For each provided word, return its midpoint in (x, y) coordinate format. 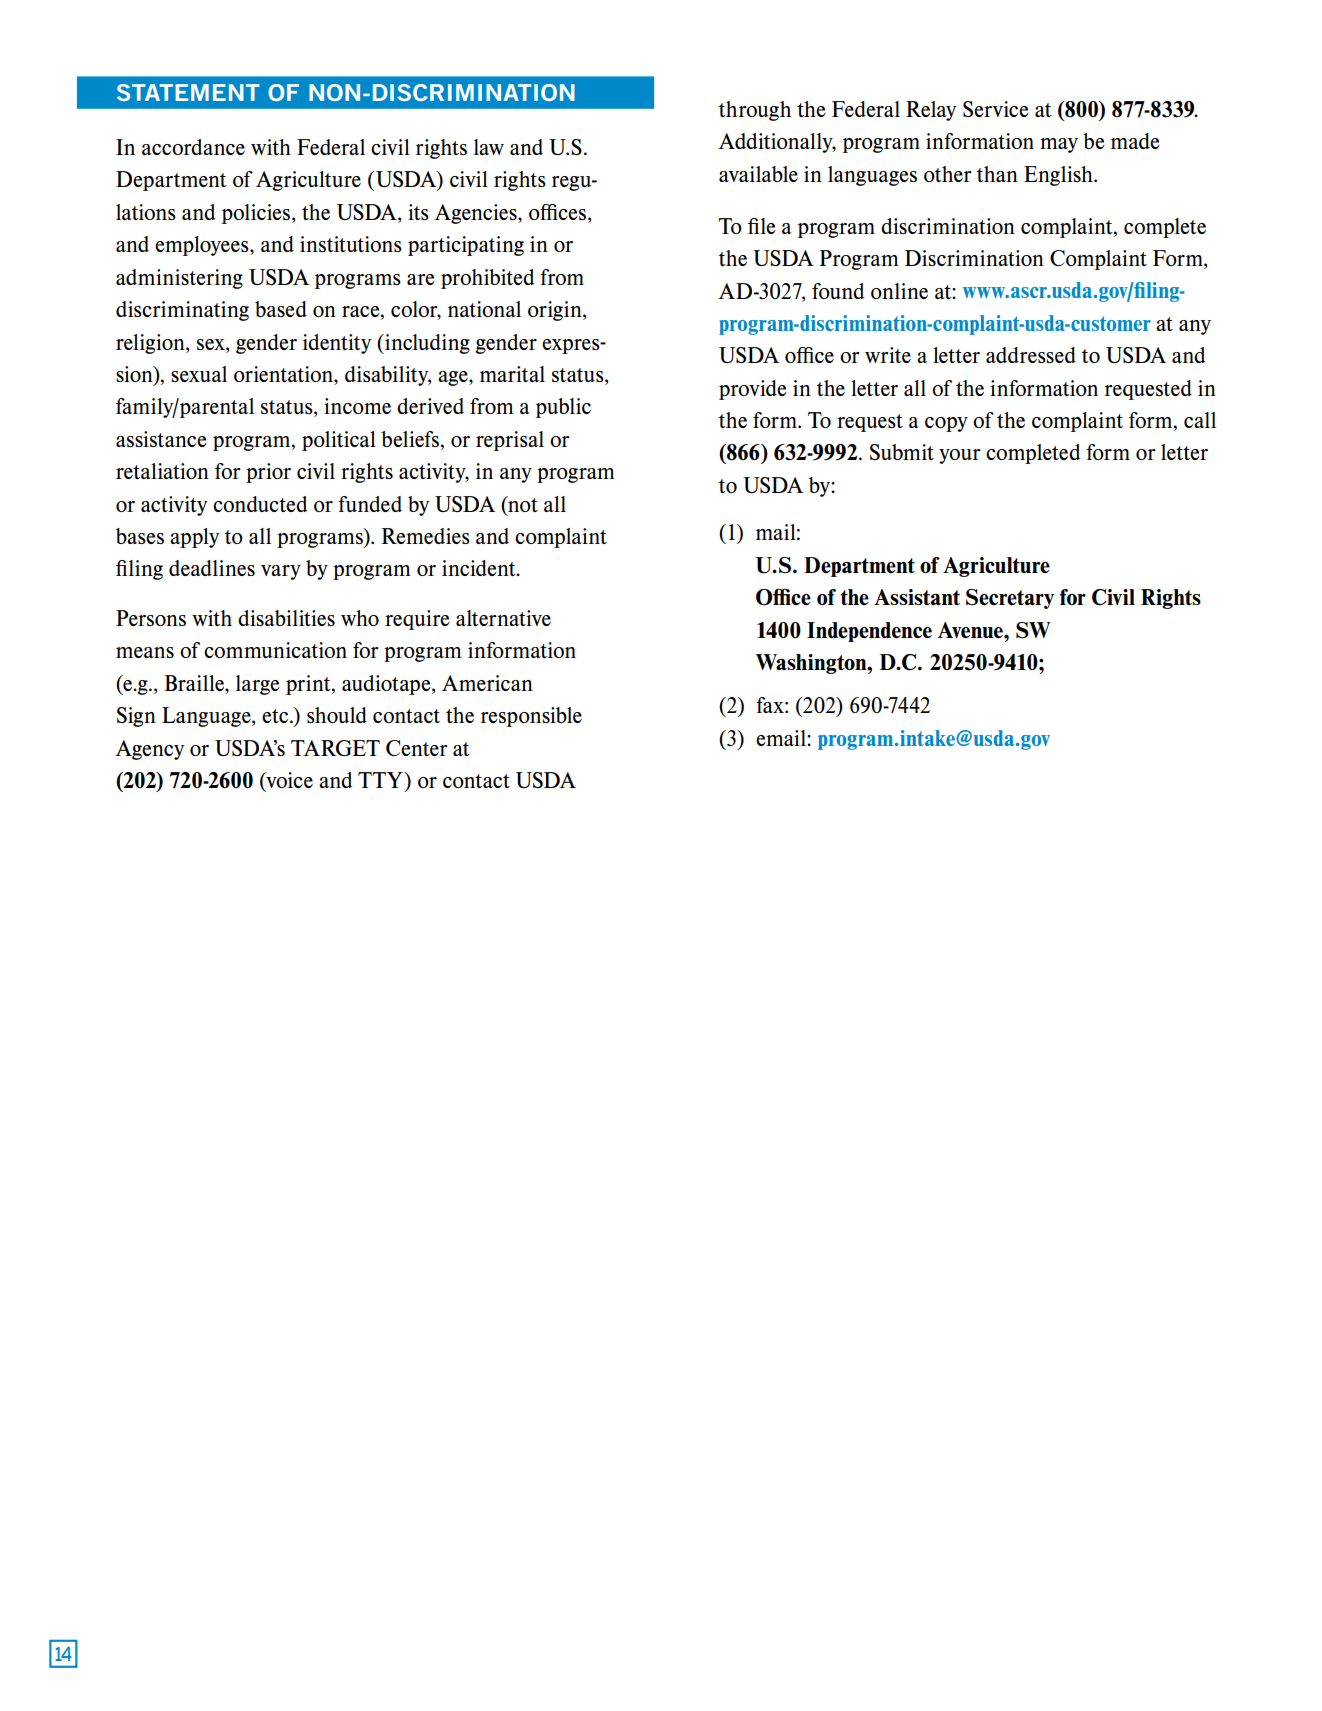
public (563, 408)
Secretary (1010, 599)
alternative (503, 618)
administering (179, 279)
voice (288, 781)
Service (996, 109)
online (899, 291)
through (755, 111)
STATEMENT (188, 92)
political (339, 441)
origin (556, 311)
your (960, 456)
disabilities (286, 618)
